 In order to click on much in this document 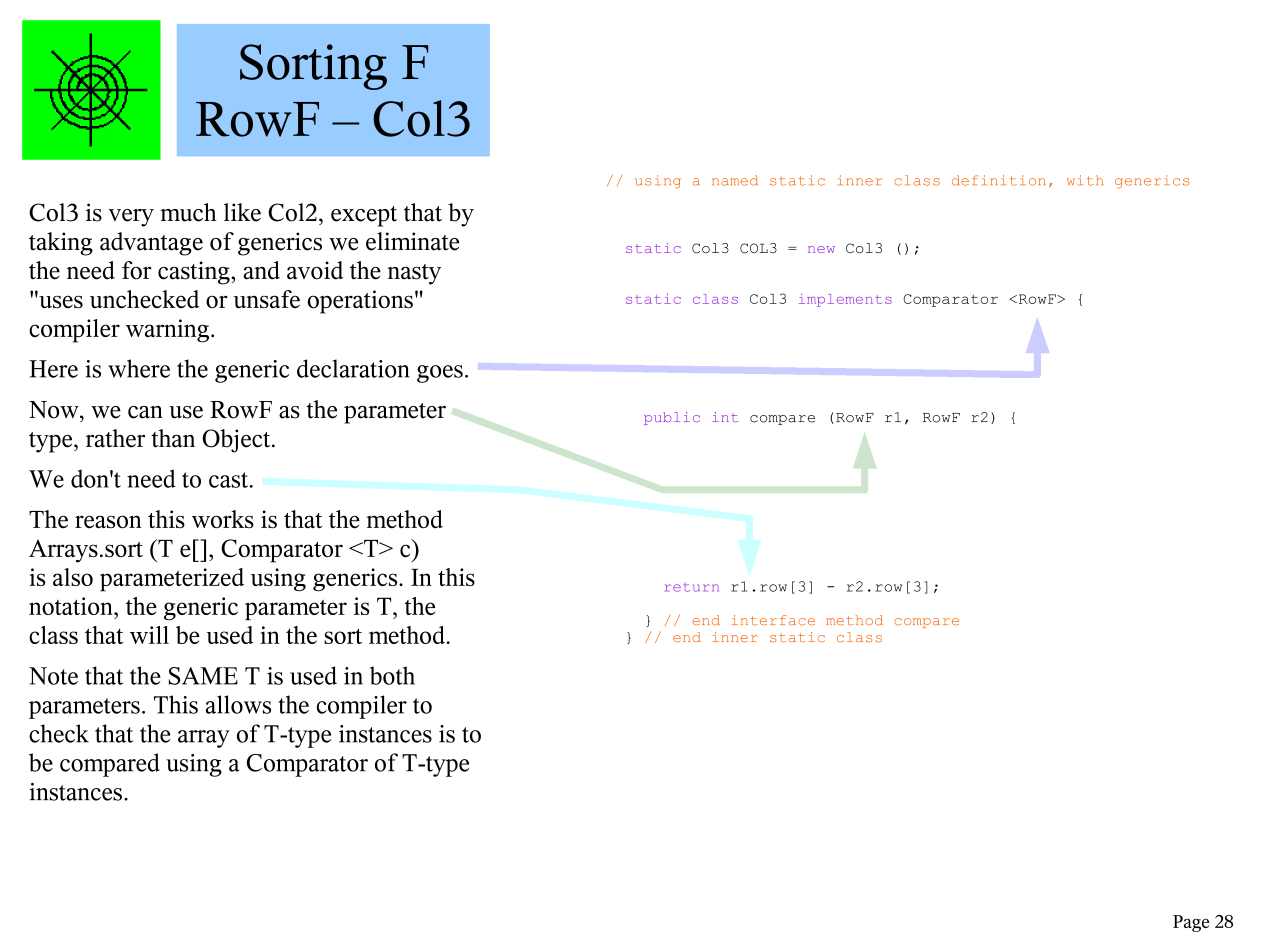, I will do `click(188, 212)`.
